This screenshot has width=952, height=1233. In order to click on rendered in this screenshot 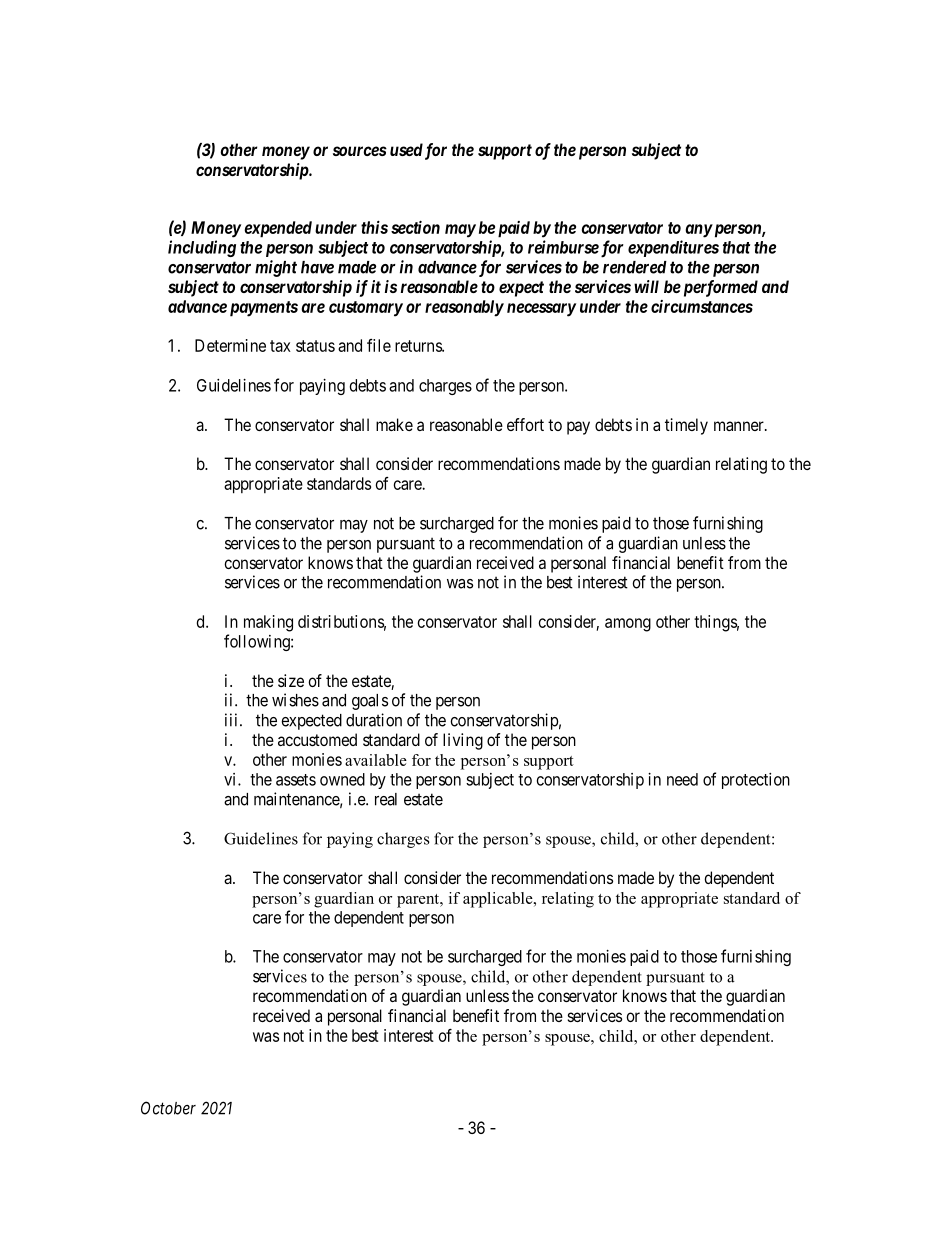, I will do `click(635, 267)`.
